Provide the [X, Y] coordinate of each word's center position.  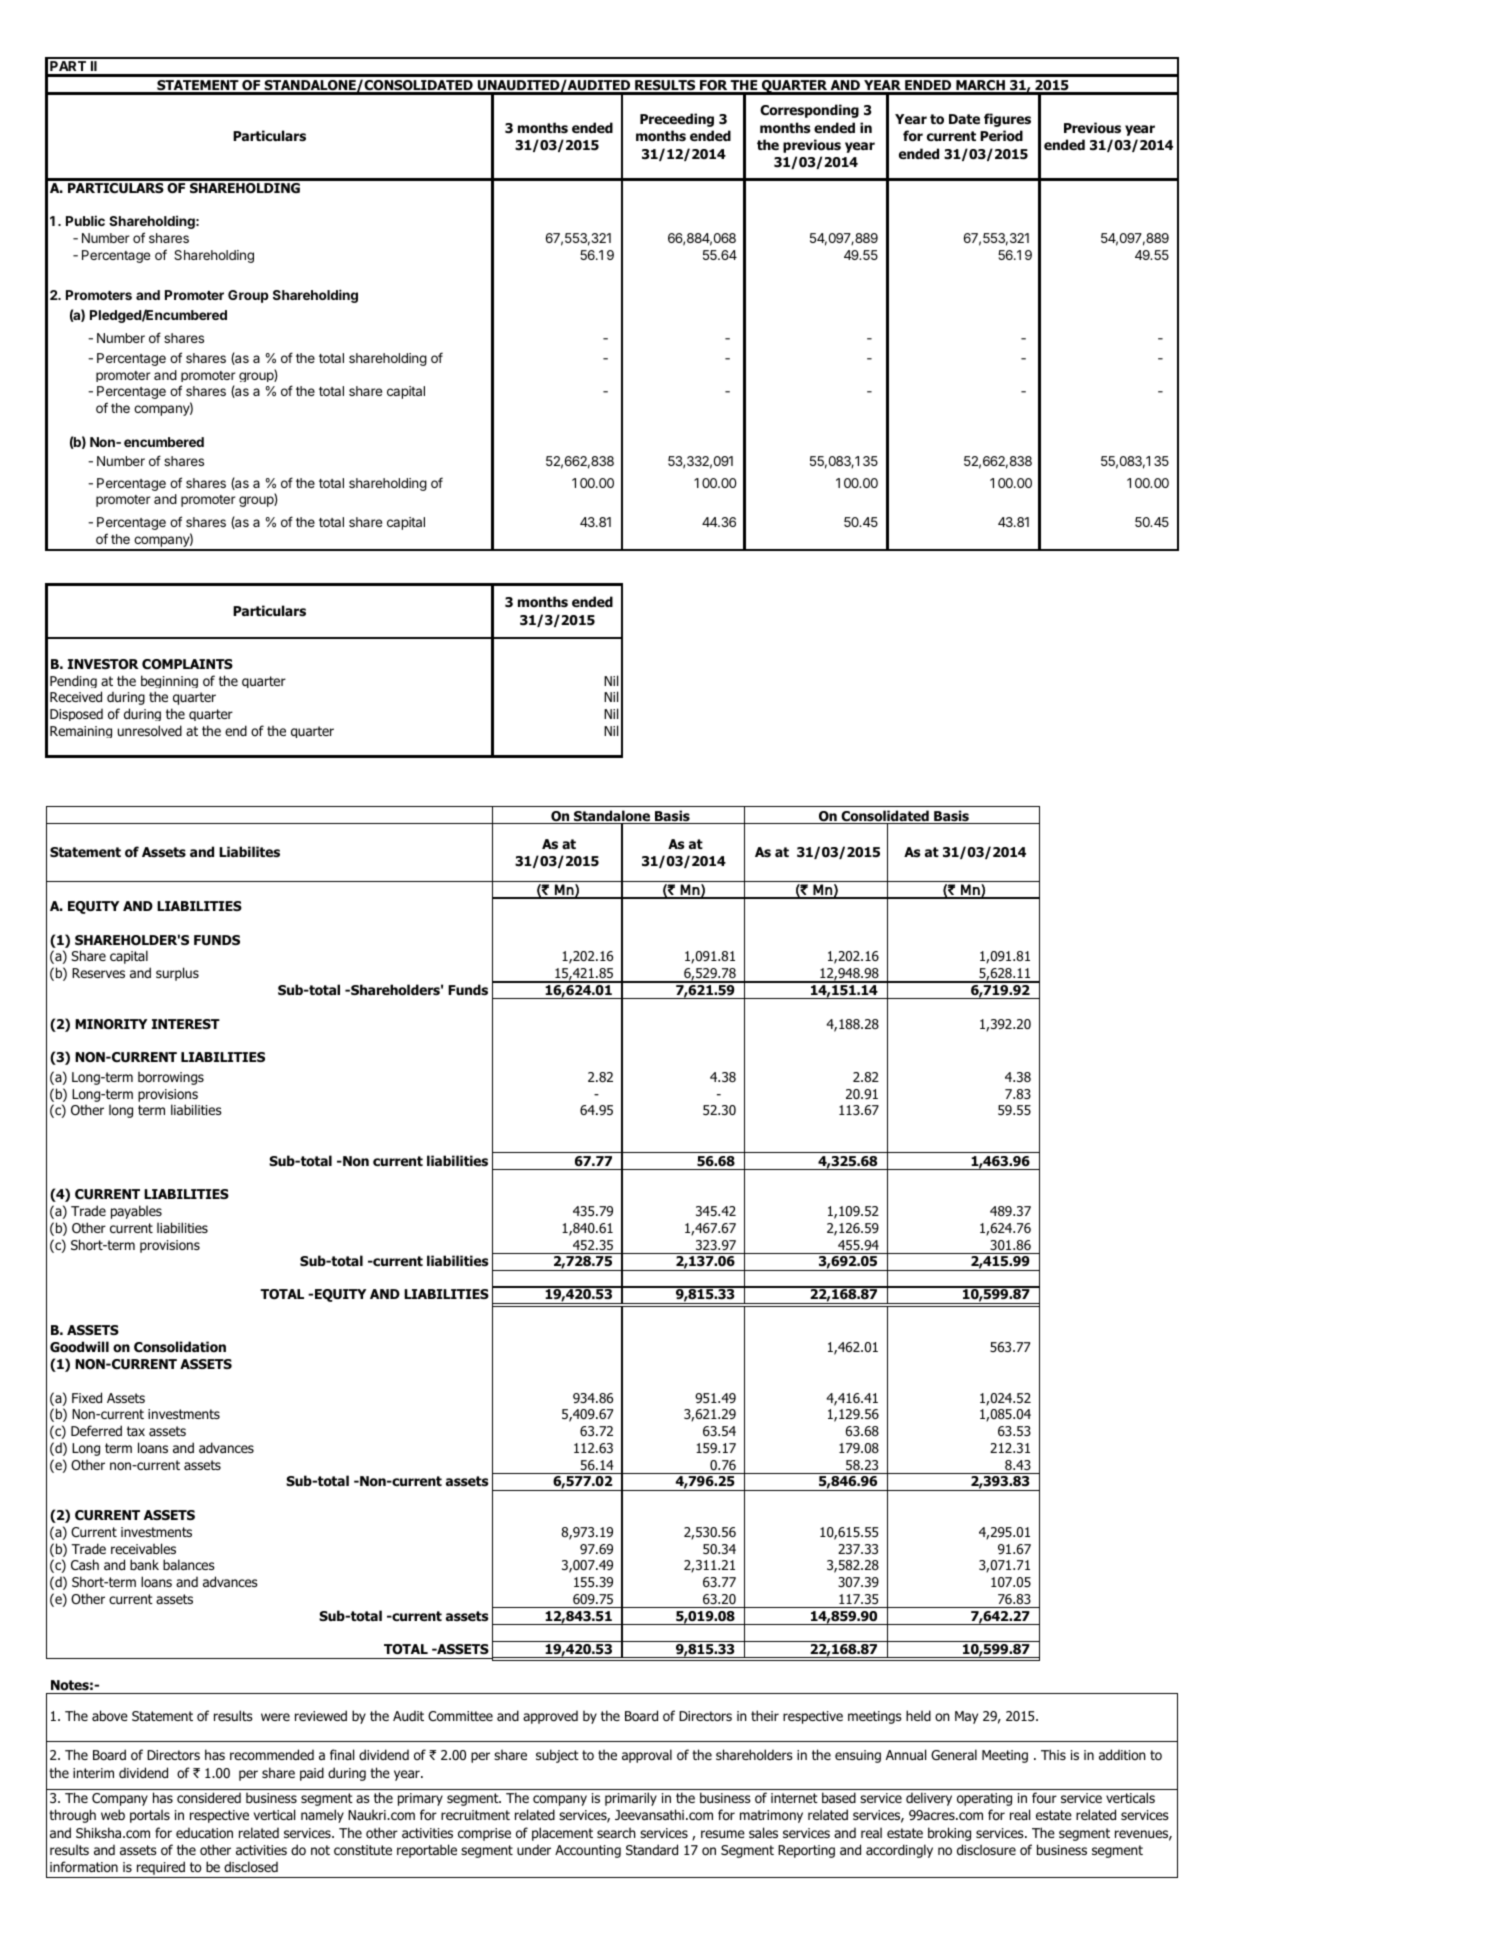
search [616, 1833]
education [204, 1833]
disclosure [986, 1850]
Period [1001, 136]
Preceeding [677, 120]
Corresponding [809, 111]
